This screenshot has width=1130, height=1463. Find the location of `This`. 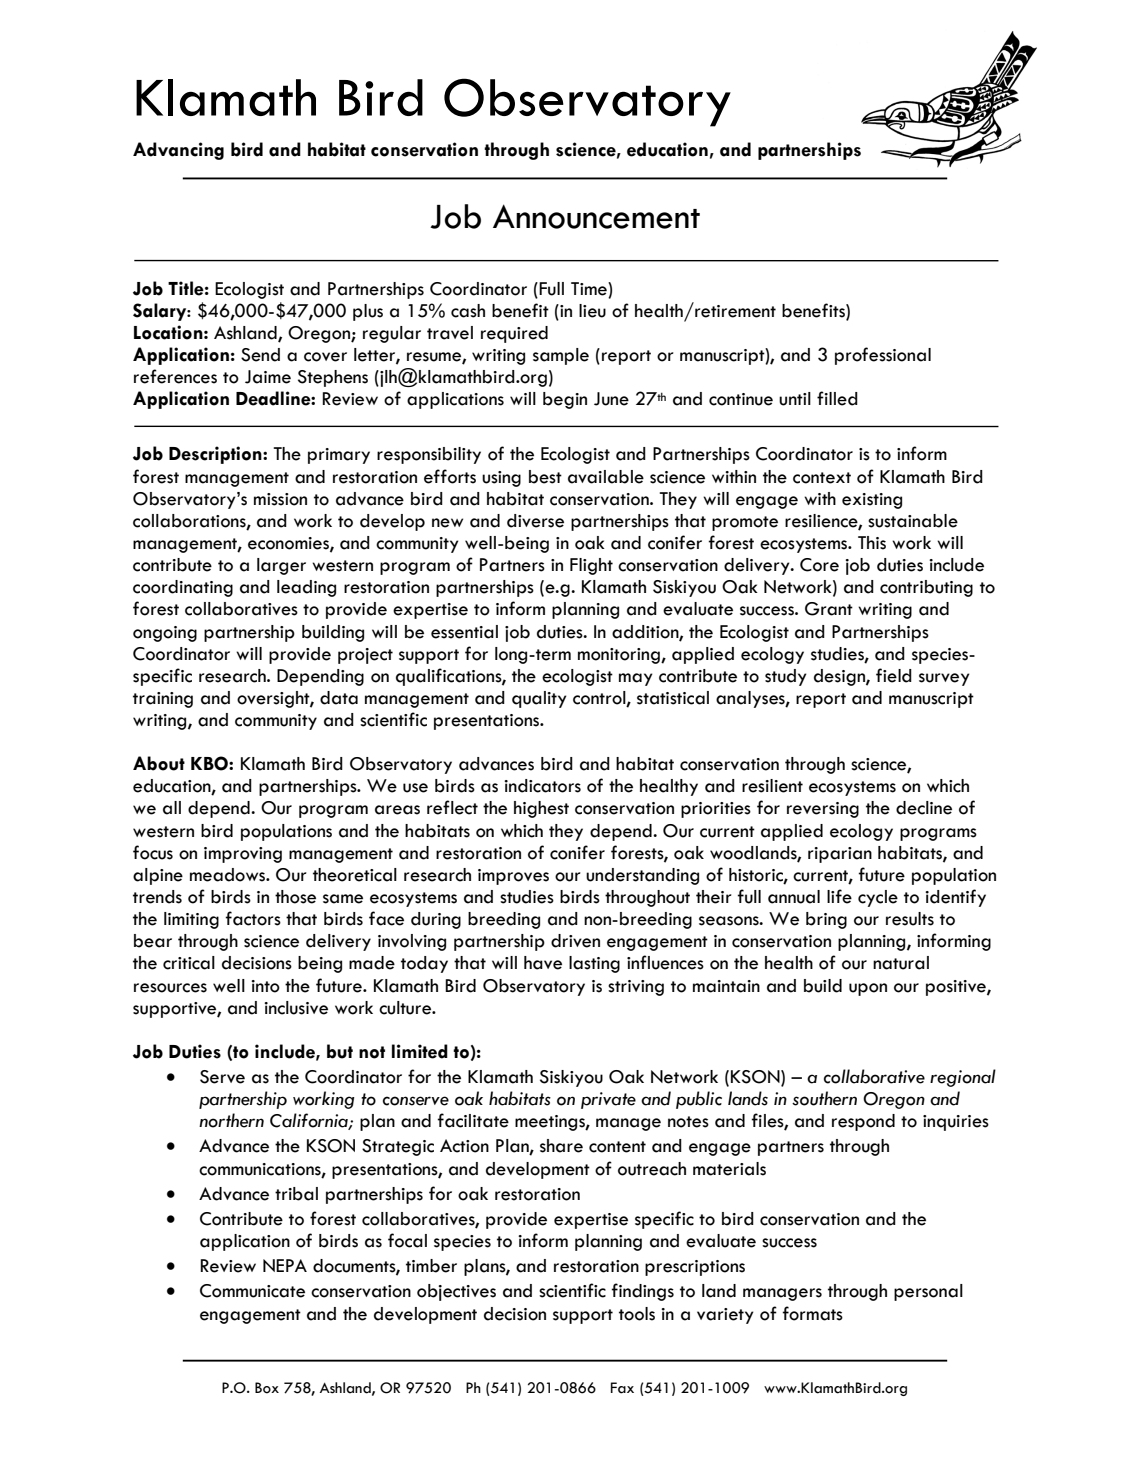

This is located at coordinates (872, 543).
